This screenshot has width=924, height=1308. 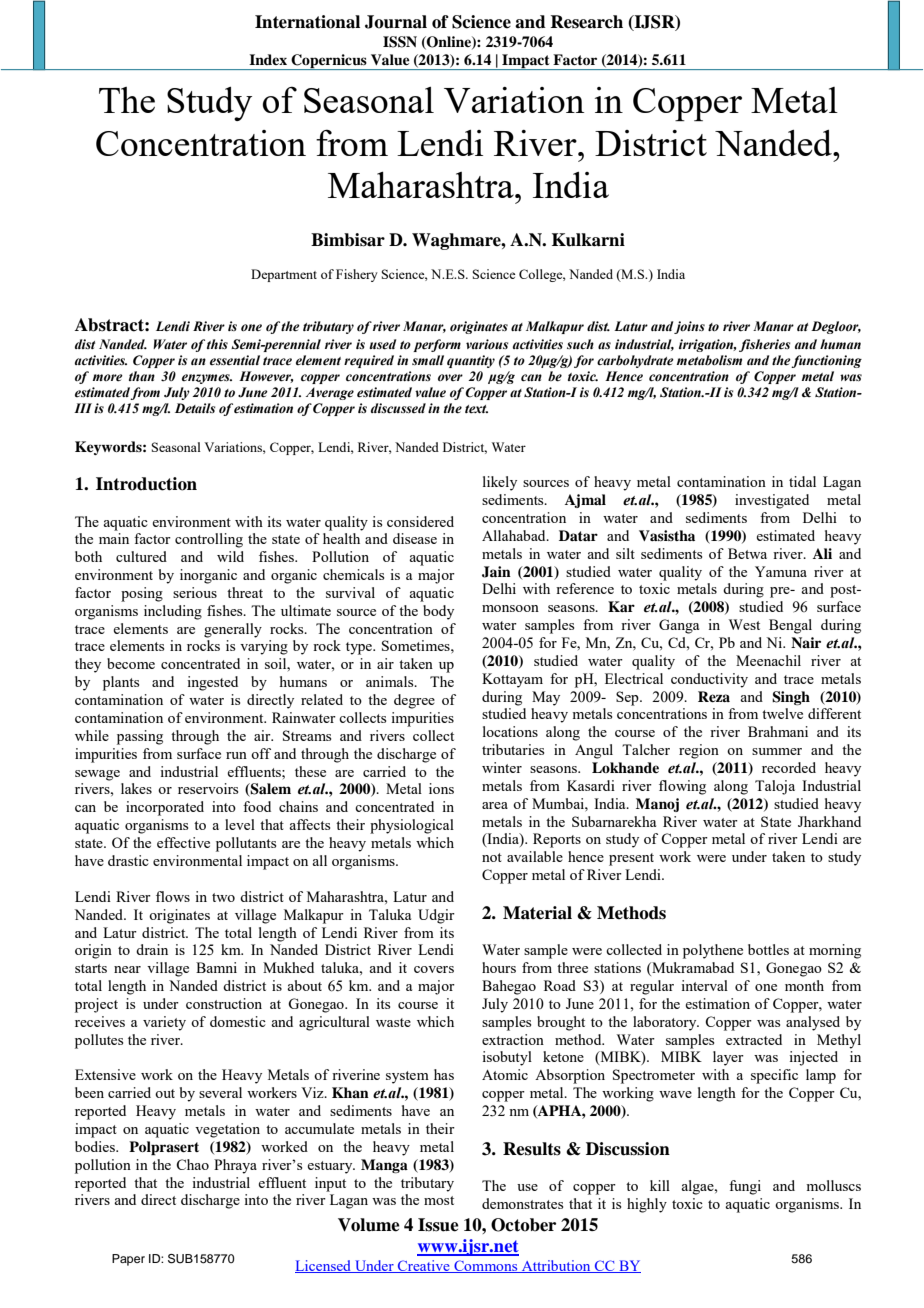 What do you see at coordinates (268, 59) in the screenshot?
I see `Index` at bounding box center [268, 59].
